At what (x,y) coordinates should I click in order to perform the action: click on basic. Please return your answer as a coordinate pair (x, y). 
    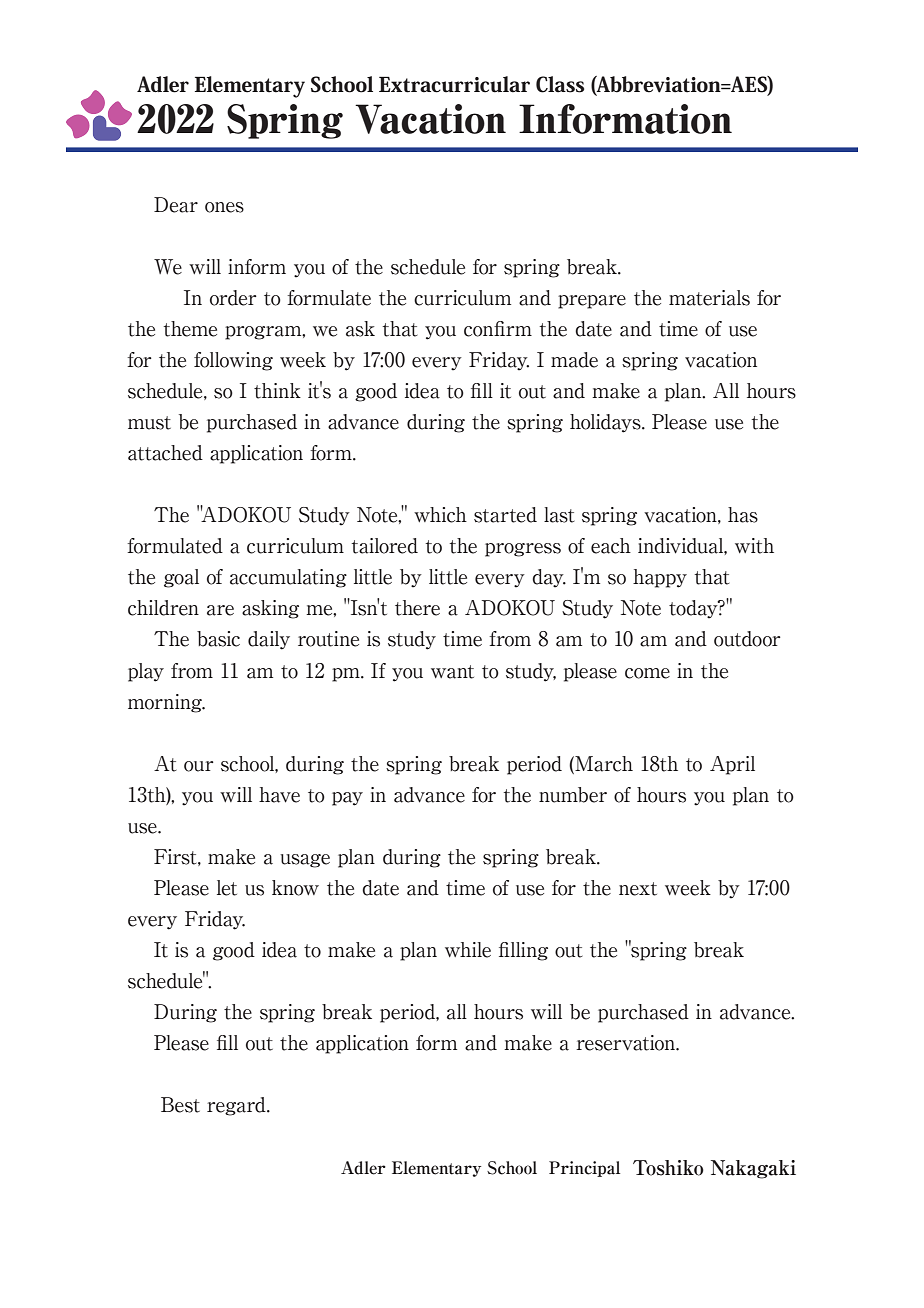
    Looking at the image, I should click on (218, 639).
